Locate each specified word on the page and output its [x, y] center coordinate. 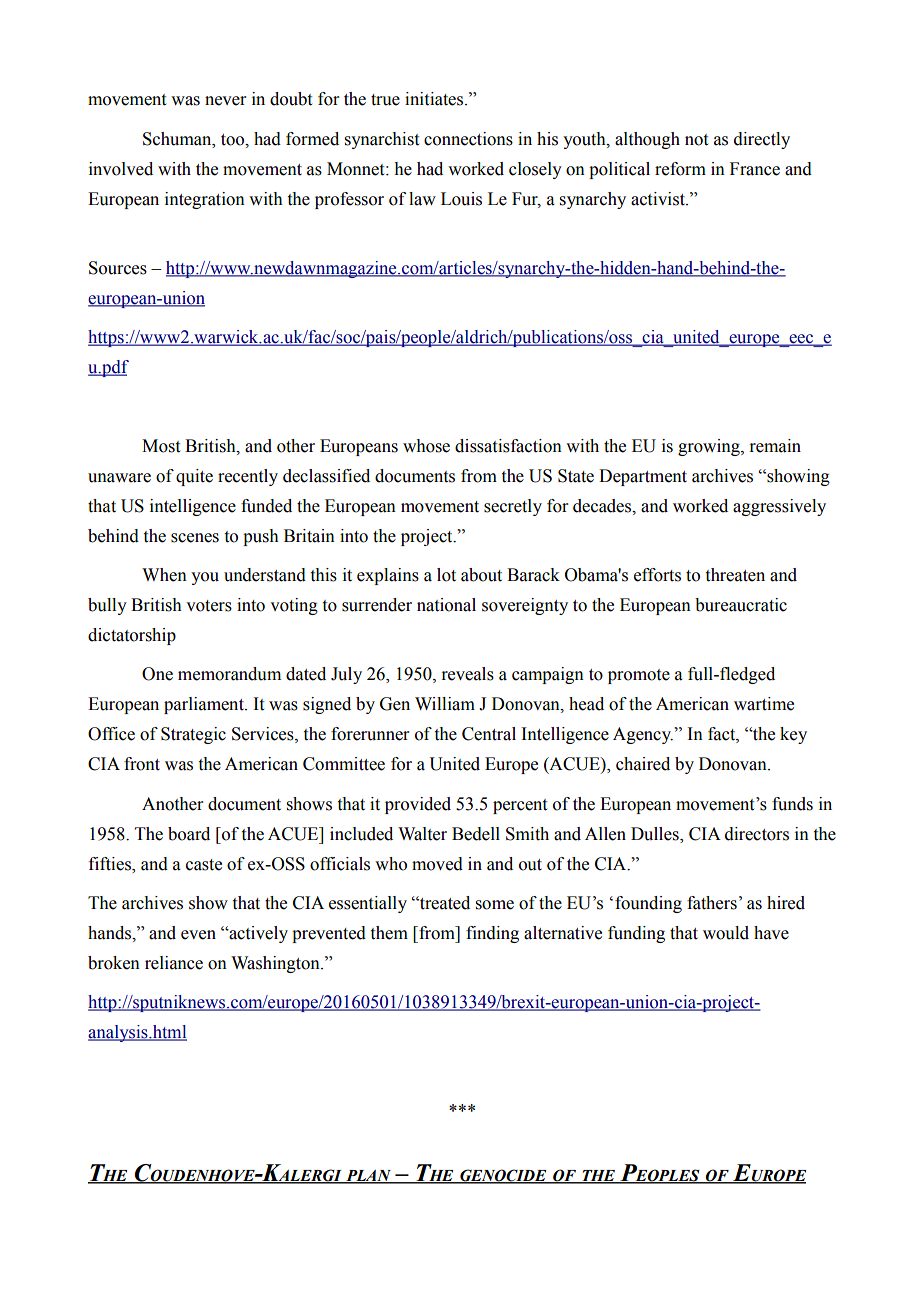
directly [762, 140]
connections [468, 139]
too [234, 140]
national [446, 605]
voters [209, 606]
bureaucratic [741, 605]
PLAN [368, 1176]
